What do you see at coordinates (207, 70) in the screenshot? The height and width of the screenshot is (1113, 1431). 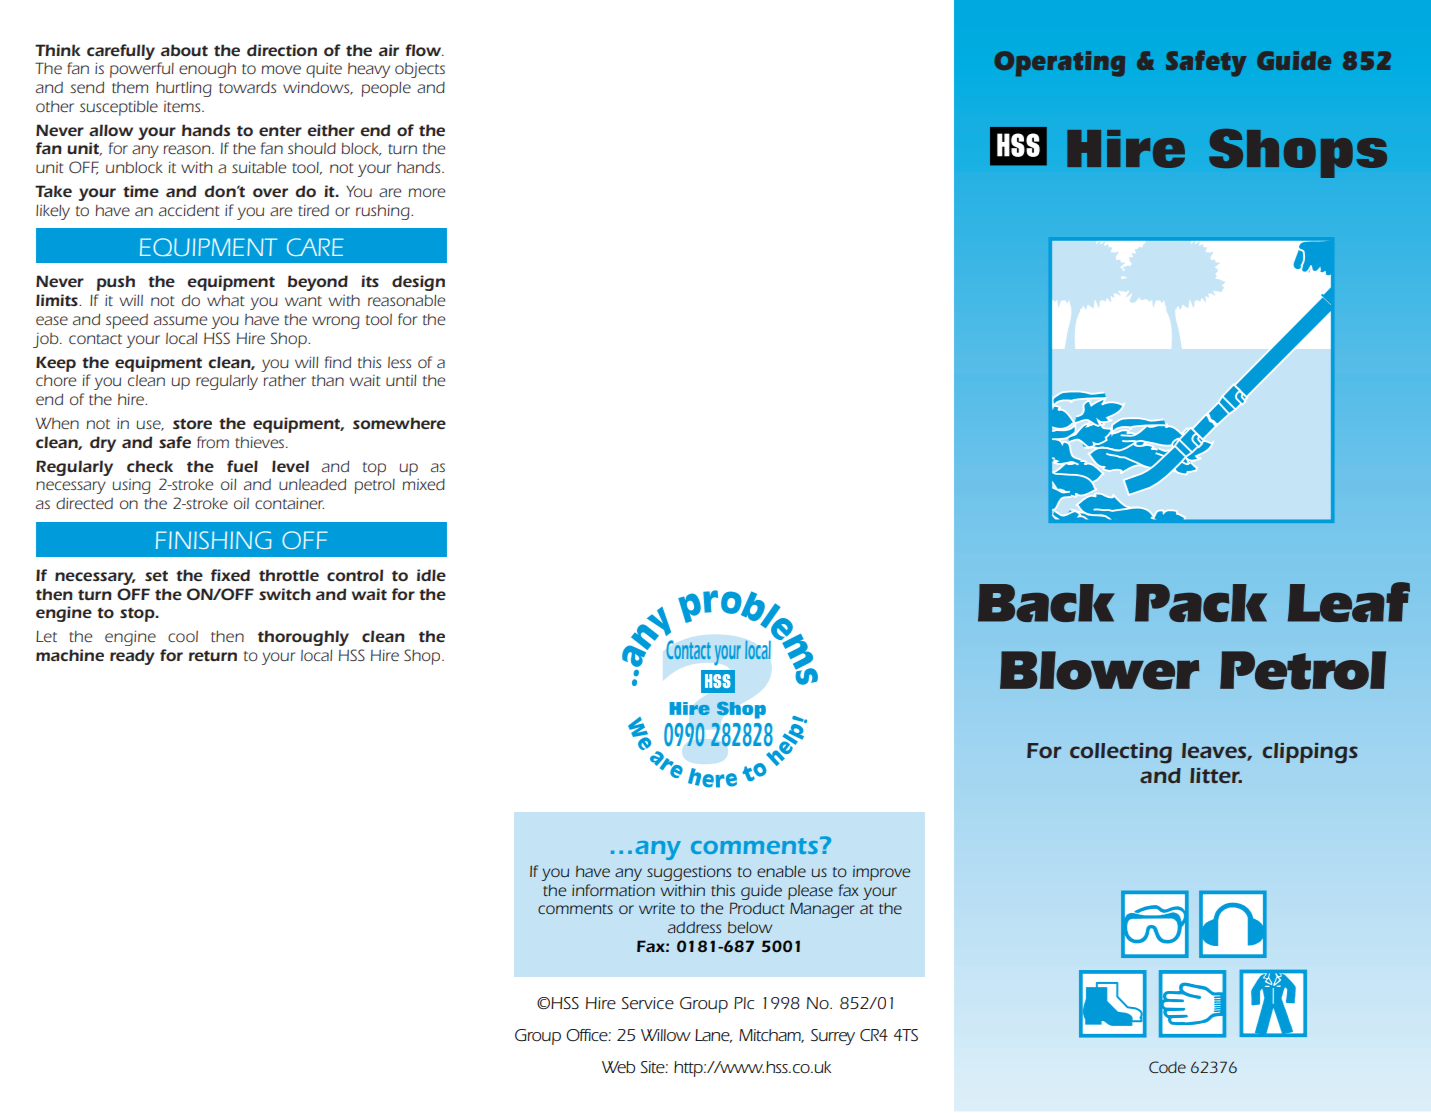 I see `enough` at bounding box center [207, 70].
